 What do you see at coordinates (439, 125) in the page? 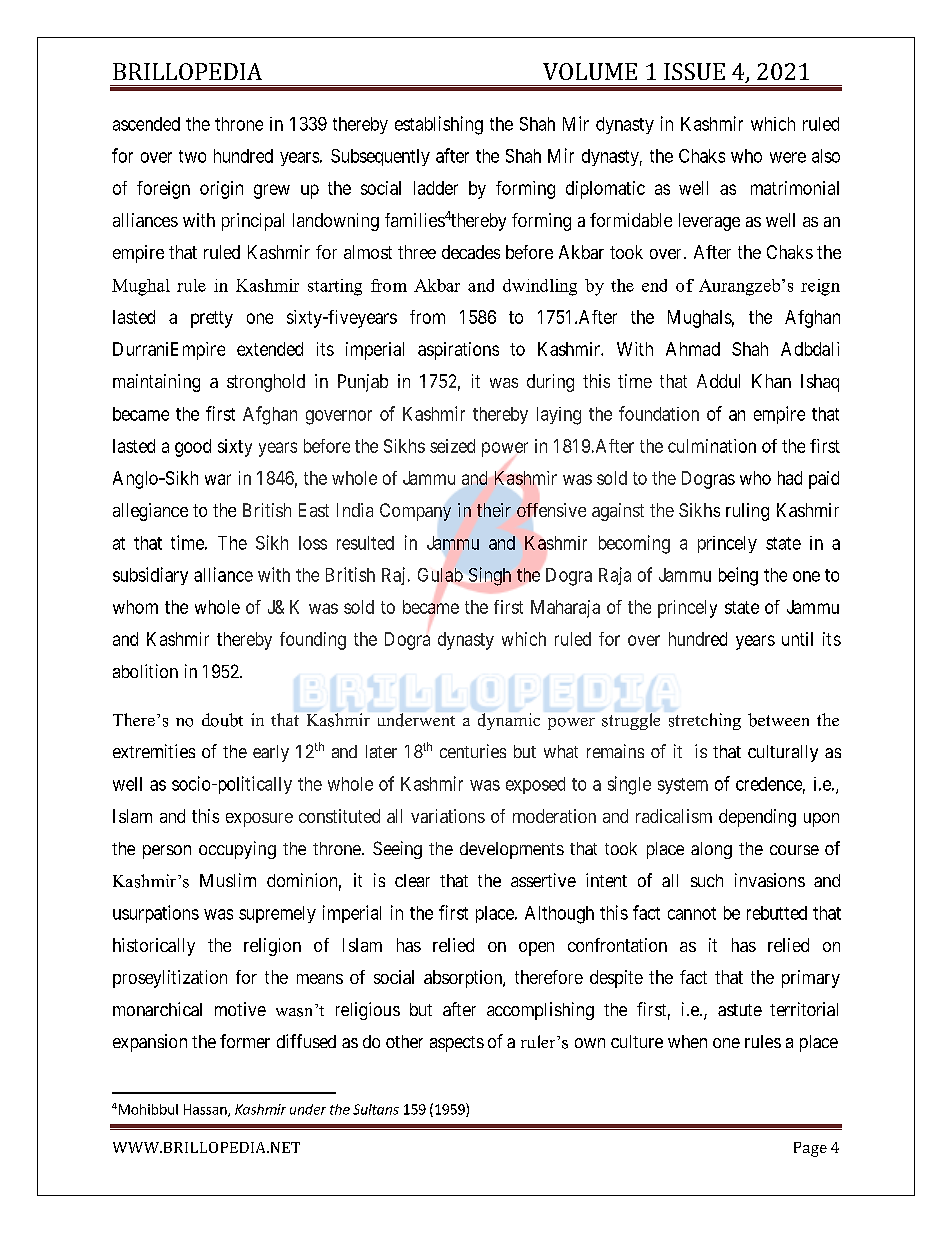
I see `establishing` at bounding box center [439, 125].
